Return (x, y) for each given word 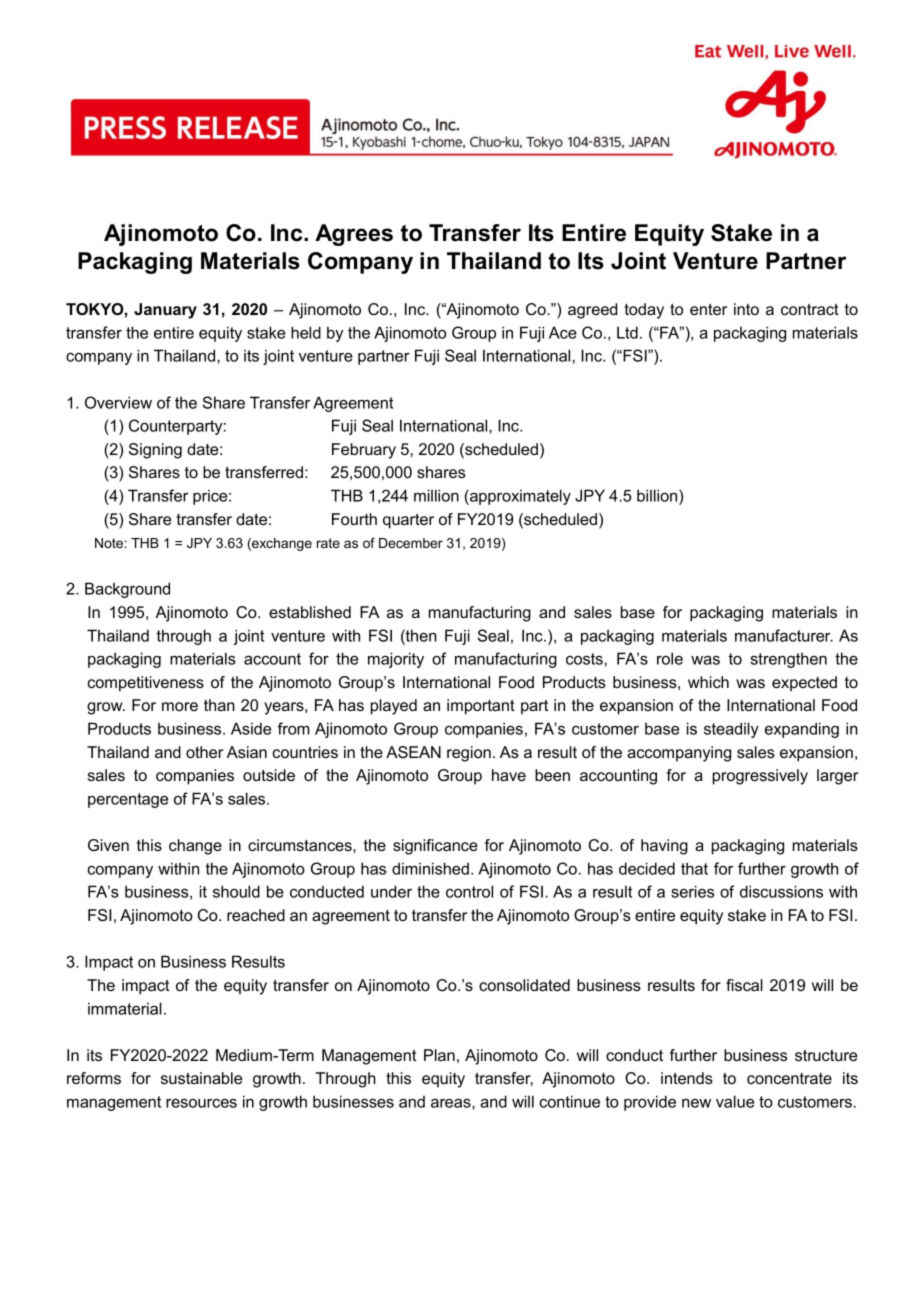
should (236, 891)
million (436, 495)
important (481, 707)
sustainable (201, 1078)
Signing (155, 451)
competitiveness (145, 684)
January (165, 311)
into (746, 309)
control (469, 891)
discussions (781, 891)
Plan (439, 1055)
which (708, 682)
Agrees (354, 235)
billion (658, 495)
